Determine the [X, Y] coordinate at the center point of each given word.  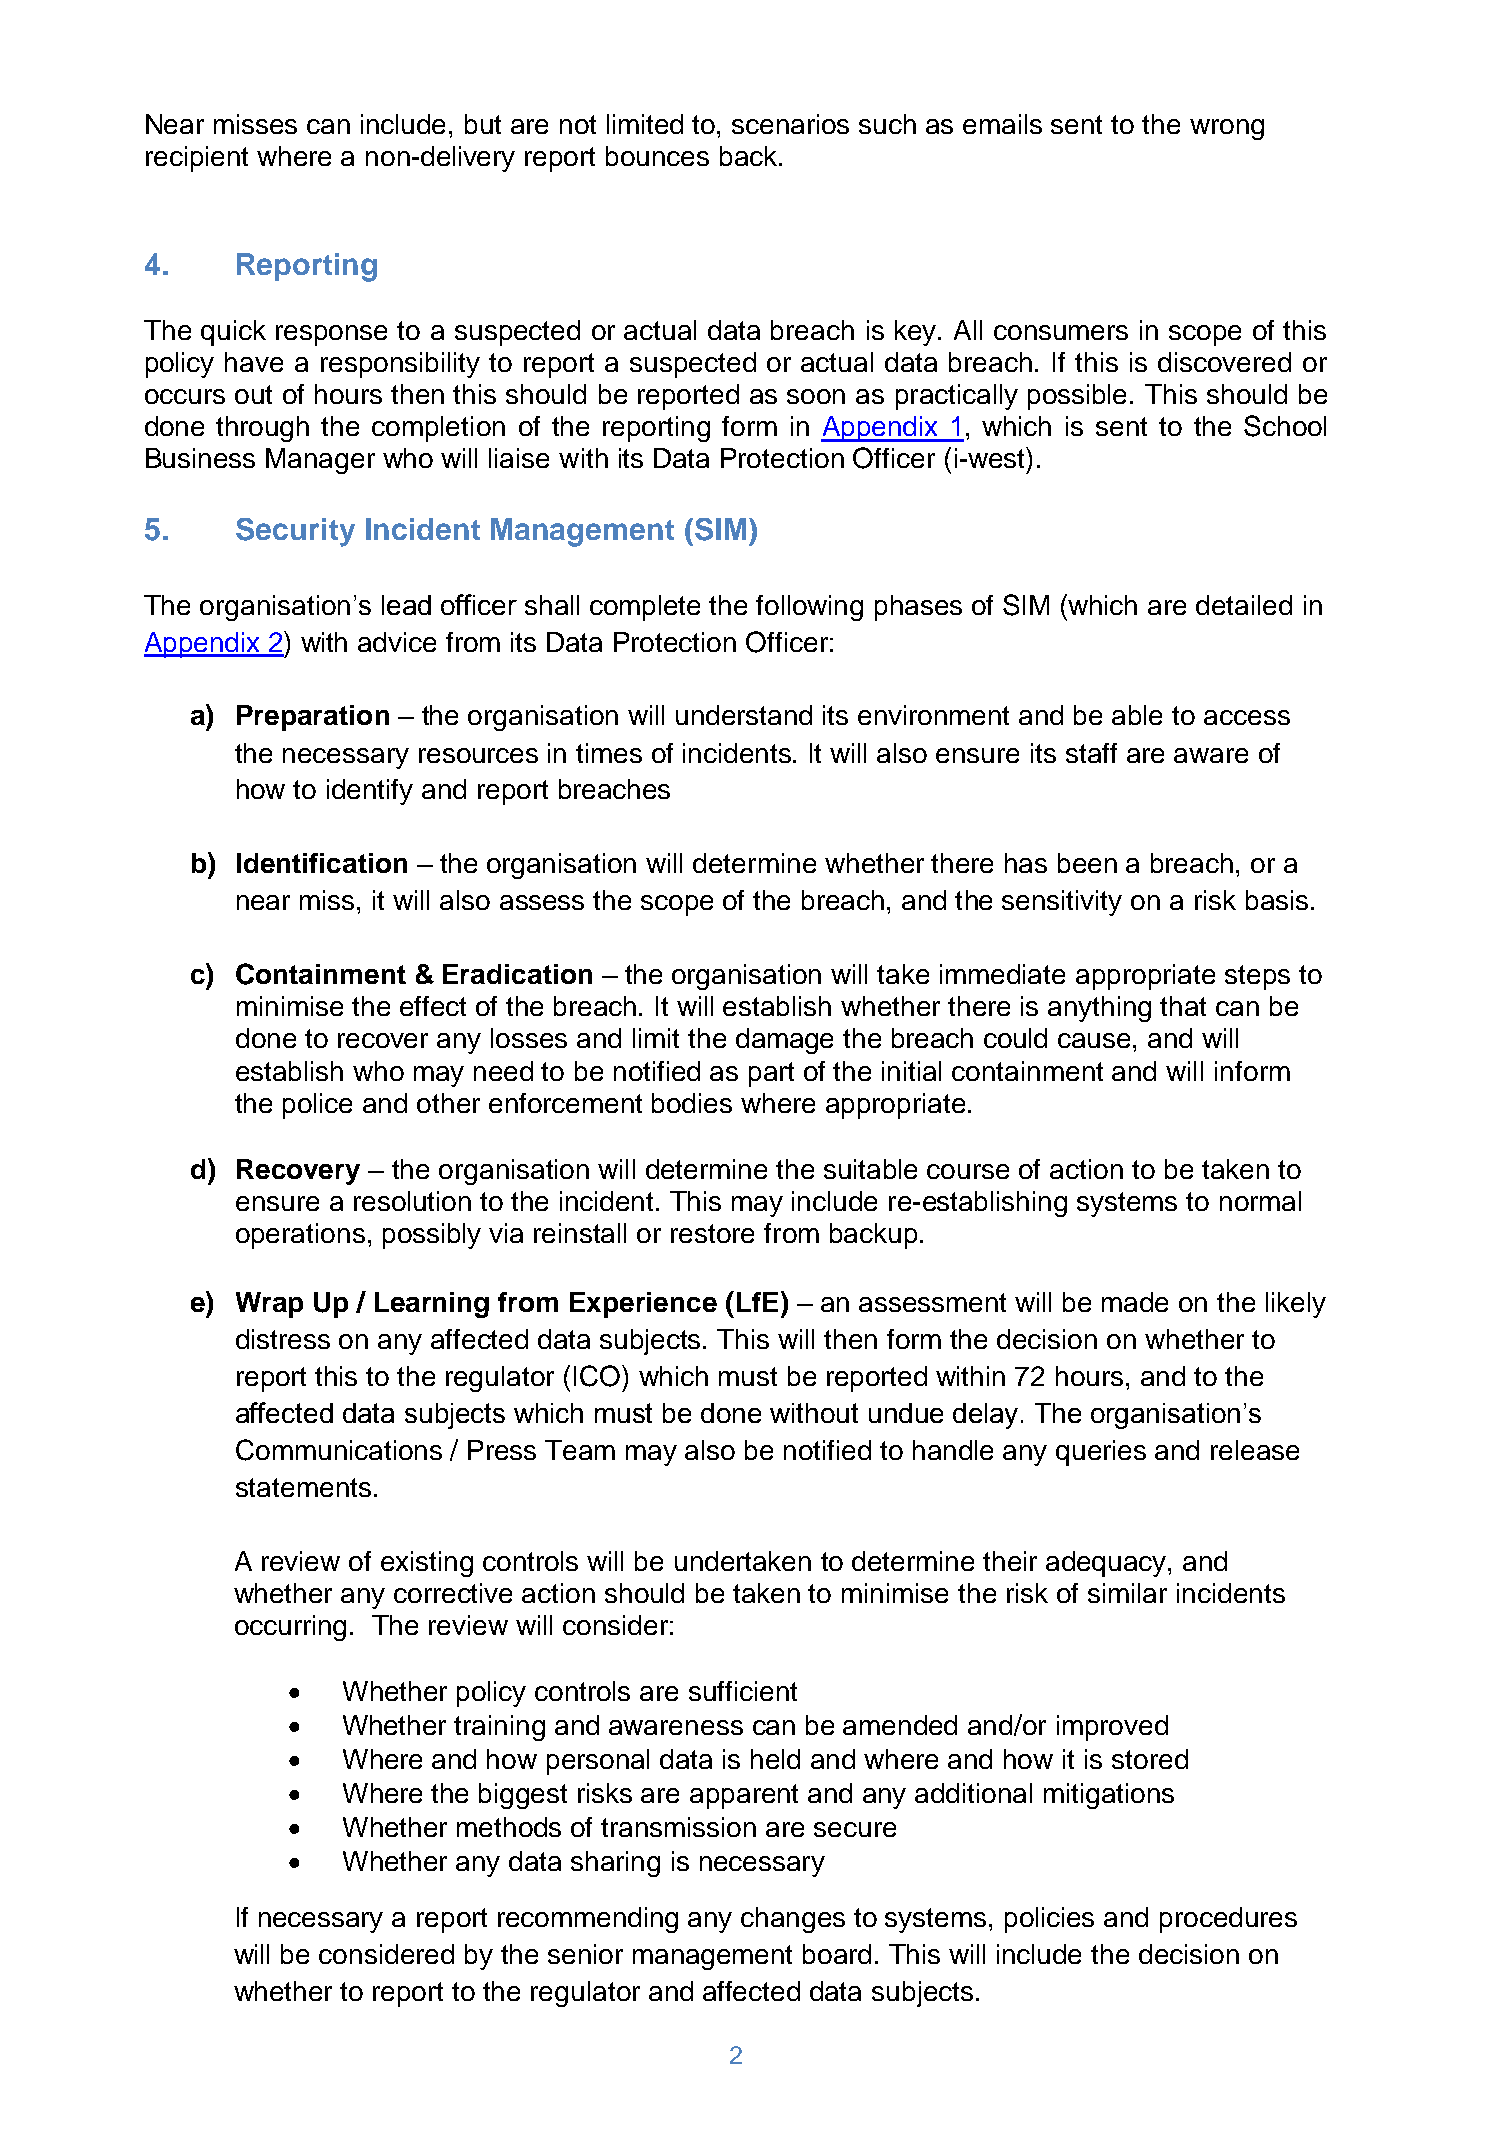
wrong [1227, 129]
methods [509, 1827]
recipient [197, 159]
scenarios [790, 124]
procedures [1228, 1920]
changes [793, 1920]
